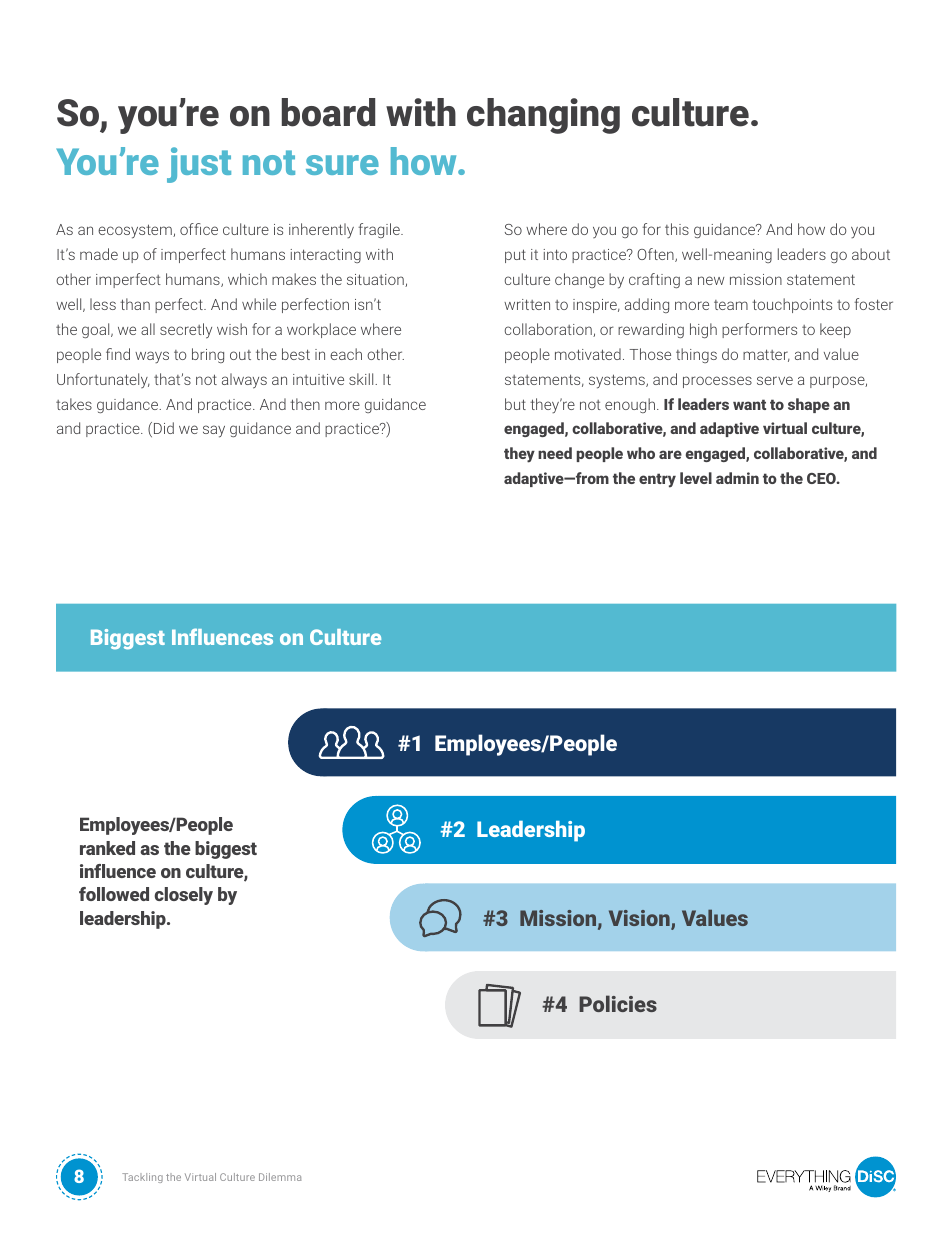 This screenshot has width=952, height=1233. Describe the element at coordinates (142, 1178) in the screenshot. I see `Tackling` at that location.
